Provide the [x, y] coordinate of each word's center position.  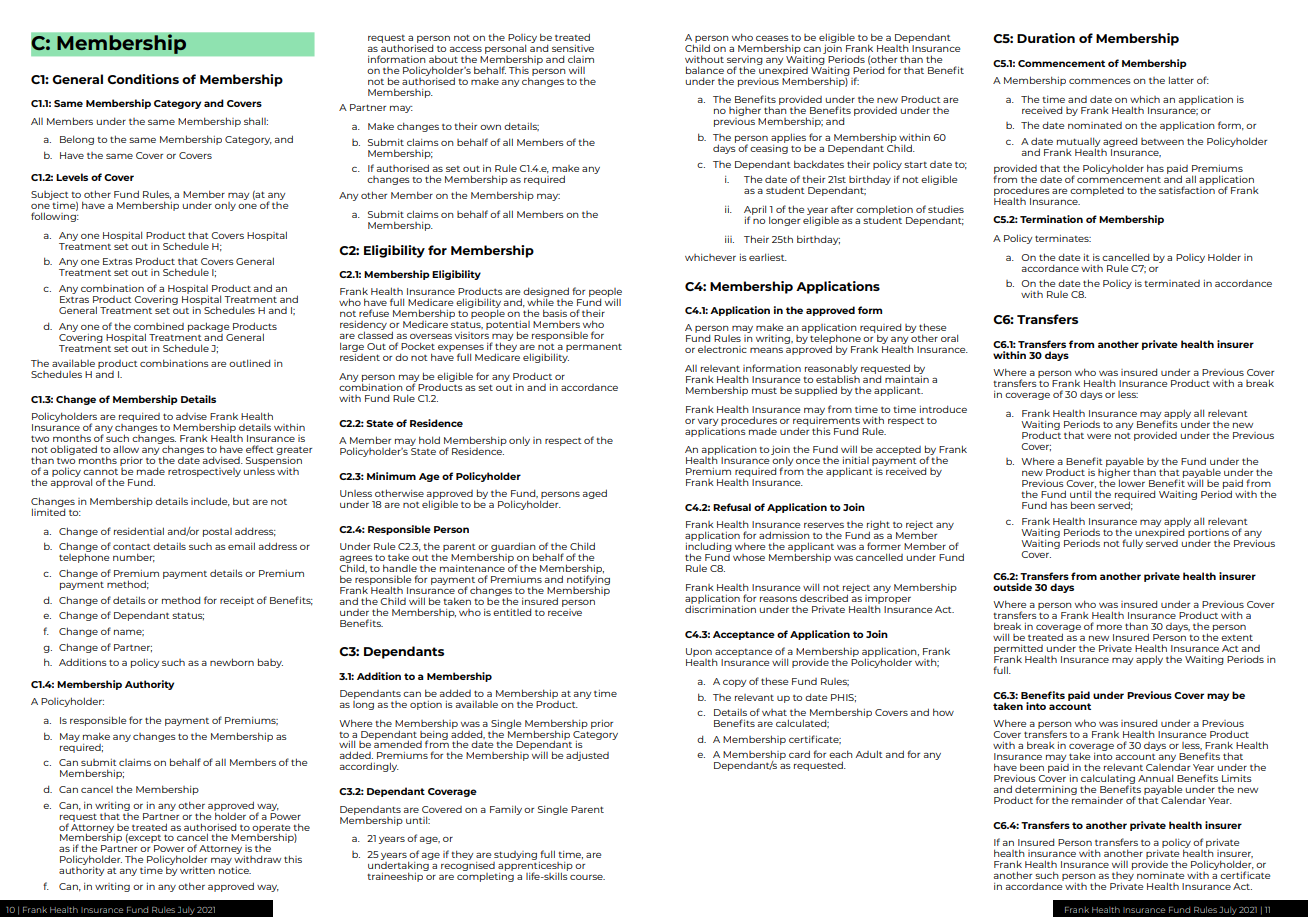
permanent [594, 347]
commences [1100, 81]
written [197, 870]
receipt [237, 601]
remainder [1097, 799]
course [587, 877]
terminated [1172, 283]
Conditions [143, 79]
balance [705, 70]
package [208, 327]
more [1109, 627]
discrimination [720, 608]
